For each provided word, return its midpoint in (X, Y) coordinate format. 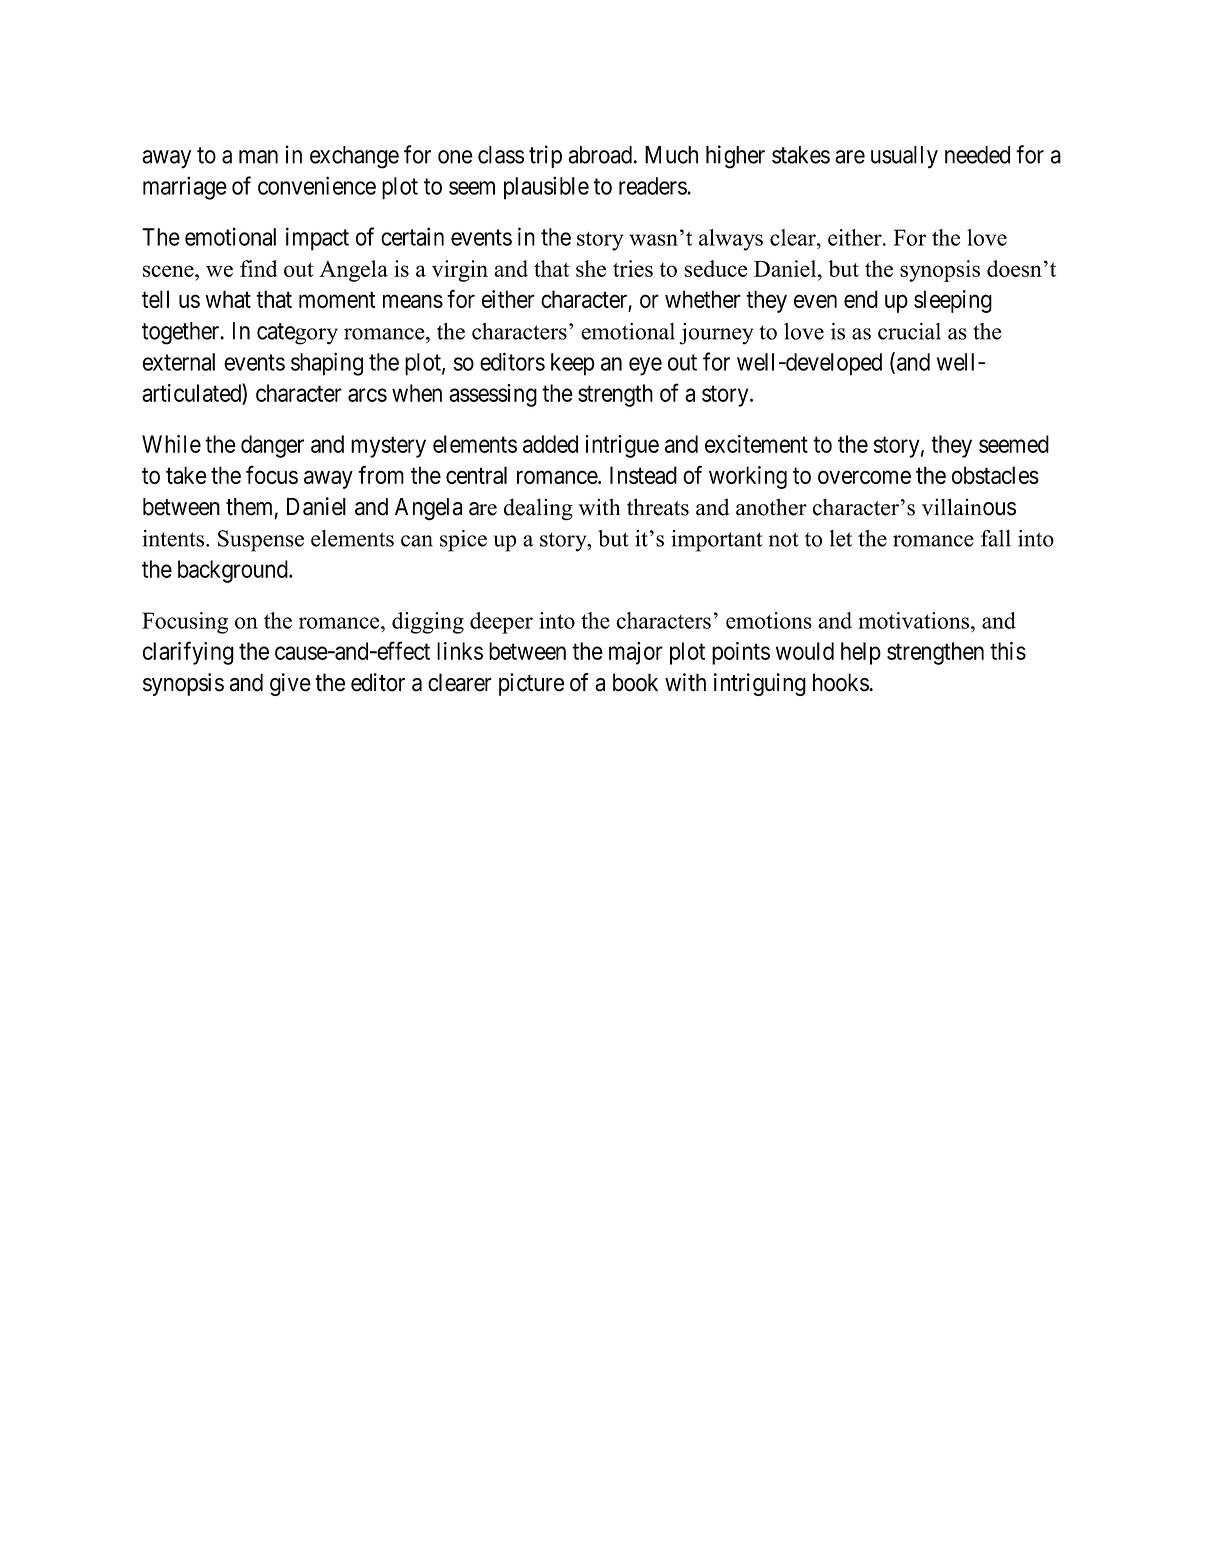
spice (463, 541)
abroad (601, 155)
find (258, 268)
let (841, 538)
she (591, 268)
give (290, 684)
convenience (317, 185)
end (861, 299)
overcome (864, 477)
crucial (909, 331)
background (234, 571)
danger (272, 446)
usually (904, 157)
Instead (643, 475)
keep (573, 364)
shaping (327, 364)
